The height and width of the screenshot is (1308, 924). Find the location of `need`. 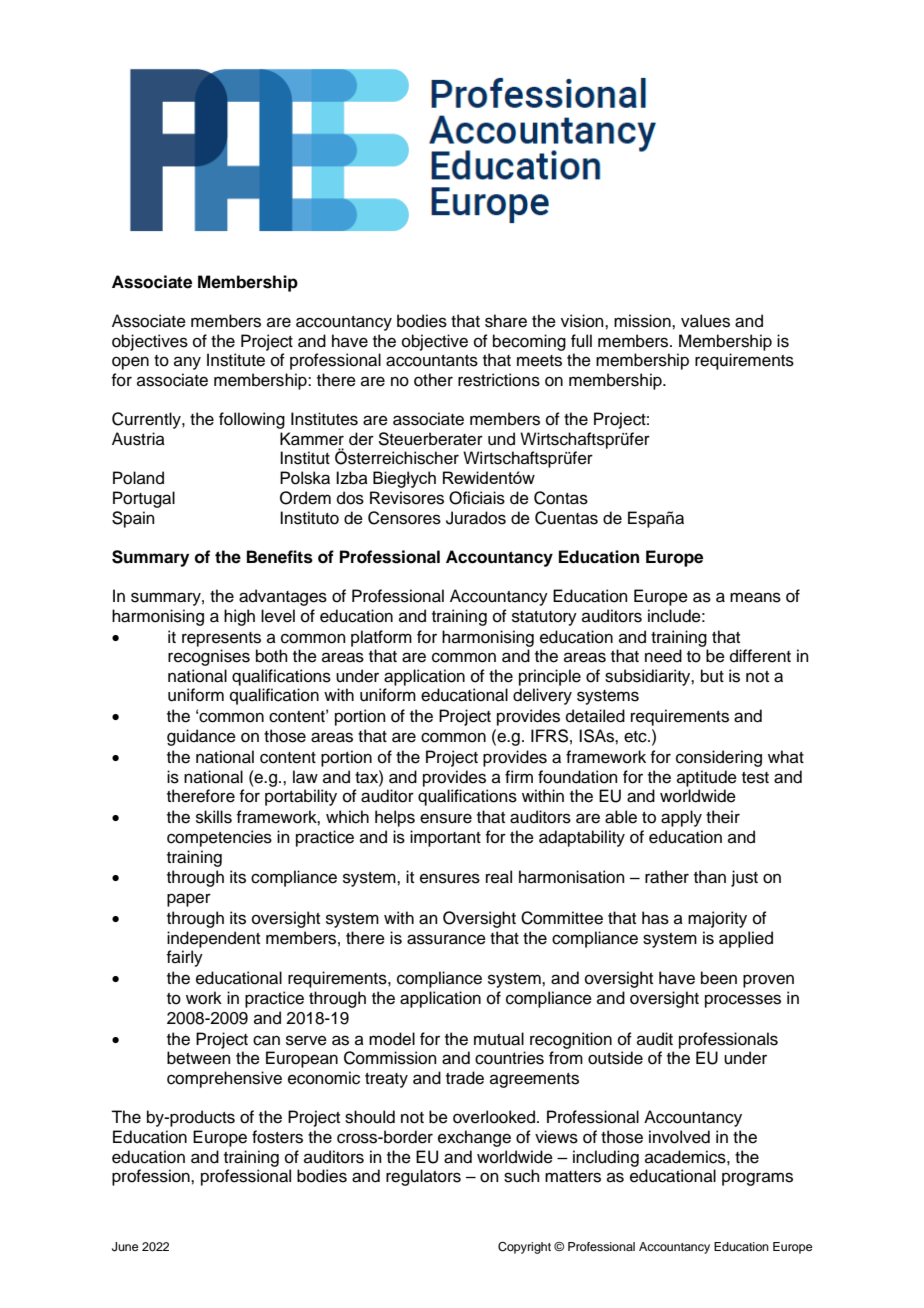

need is located at coordinates (663, 656).
